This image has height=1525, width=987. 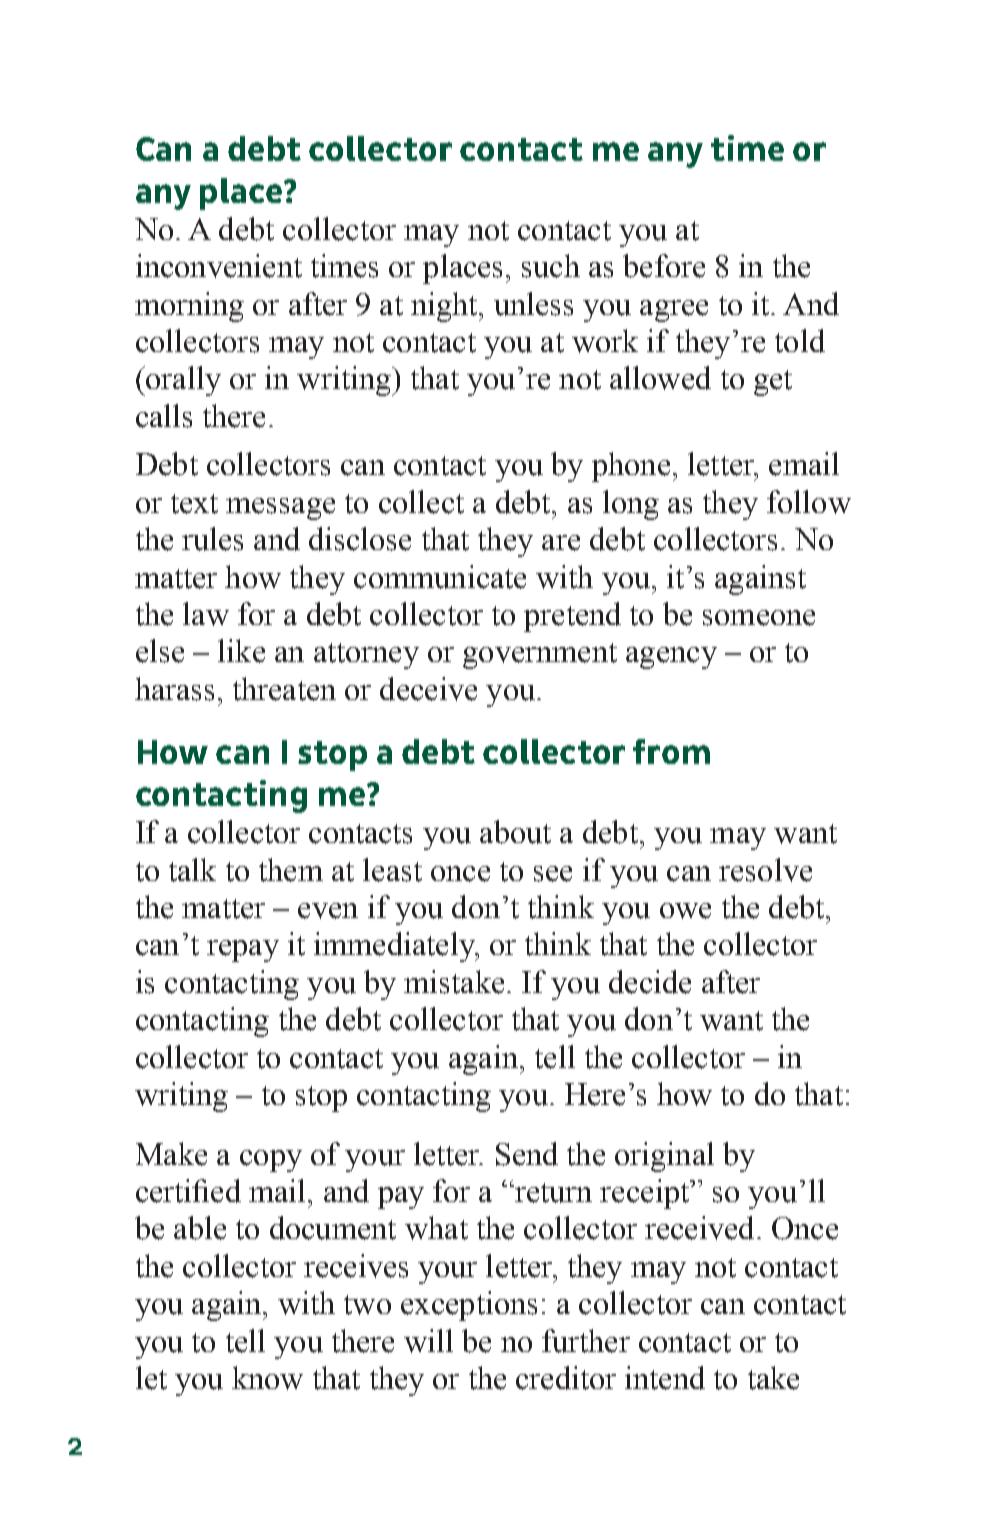 What do you see at coordinates (267, 1378) in the image?
I see `know` at bounding box center [267, 1378].
